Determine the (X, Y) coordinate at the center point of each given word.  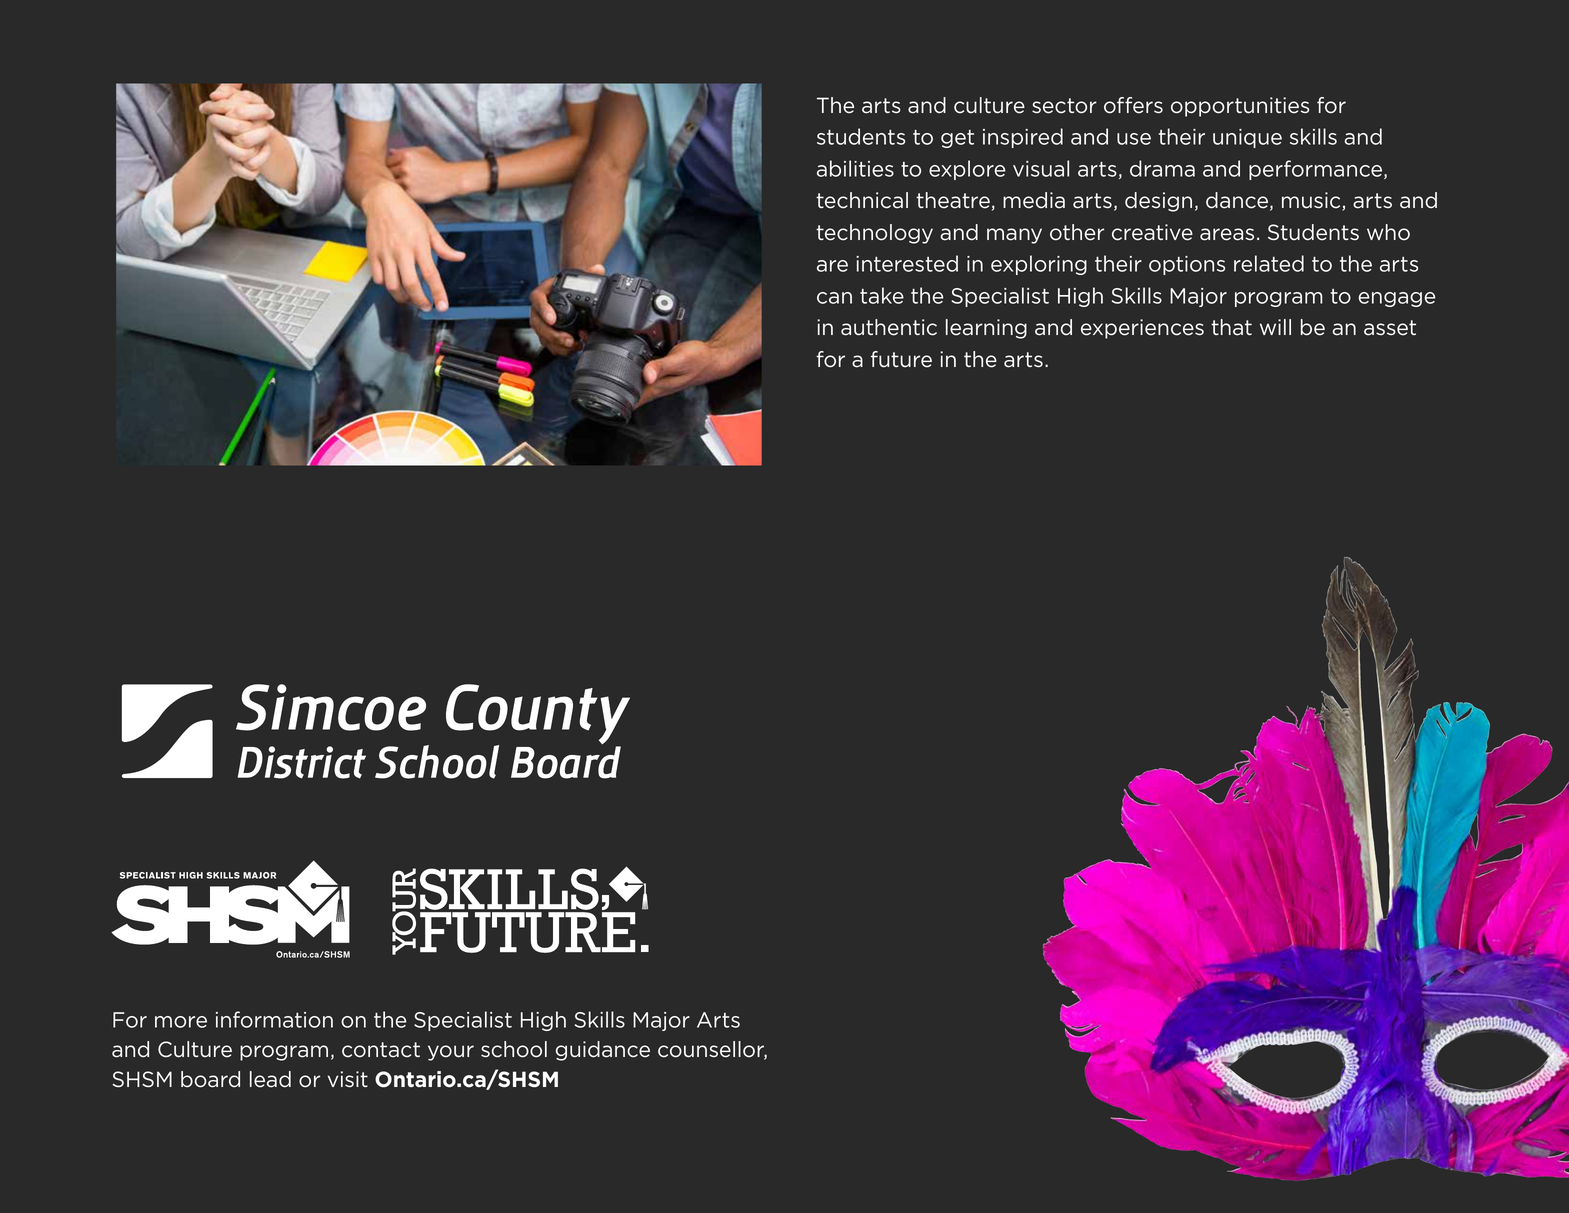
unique (1247, 138)
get (957, 139)
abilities (855, 168)
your (451, 1053)
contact (381, 1050)
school (514, 1049)
